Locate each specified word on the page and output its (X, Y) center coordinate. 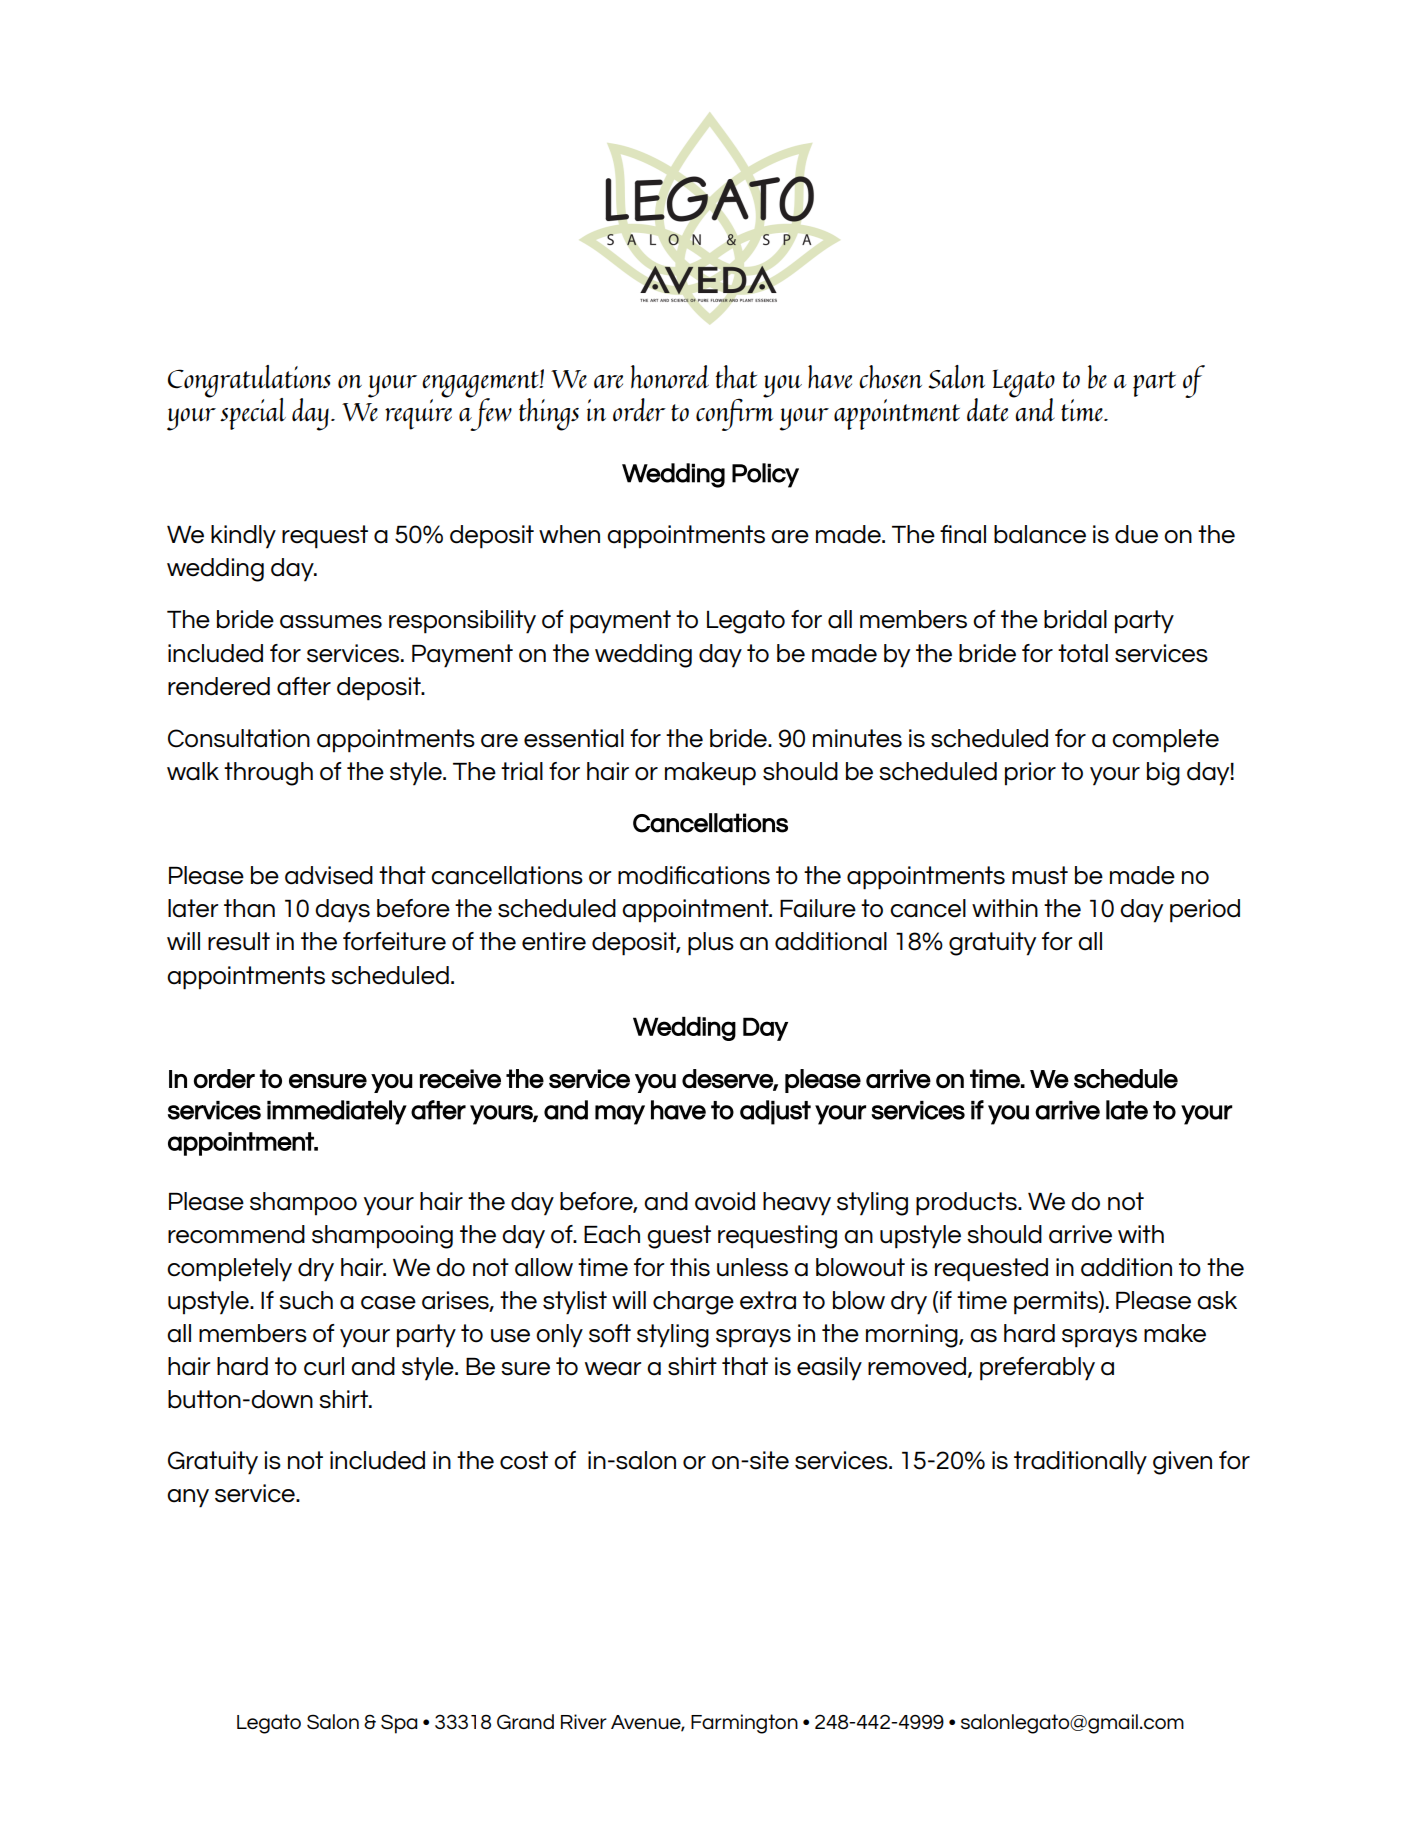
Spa (399, 1724)
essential (574, 738)
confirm (734, 413)
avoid (725, 1201)
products (967, 1204)
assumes (331, 622)
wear (613, 1369)
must (1040, 875)
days (342, 911)
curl (324, 1366)
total (1083, 653)
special (253, 414)
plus (711, 944)
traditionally (1080, 1463)
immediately (337, 1112)
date (989, 409)
